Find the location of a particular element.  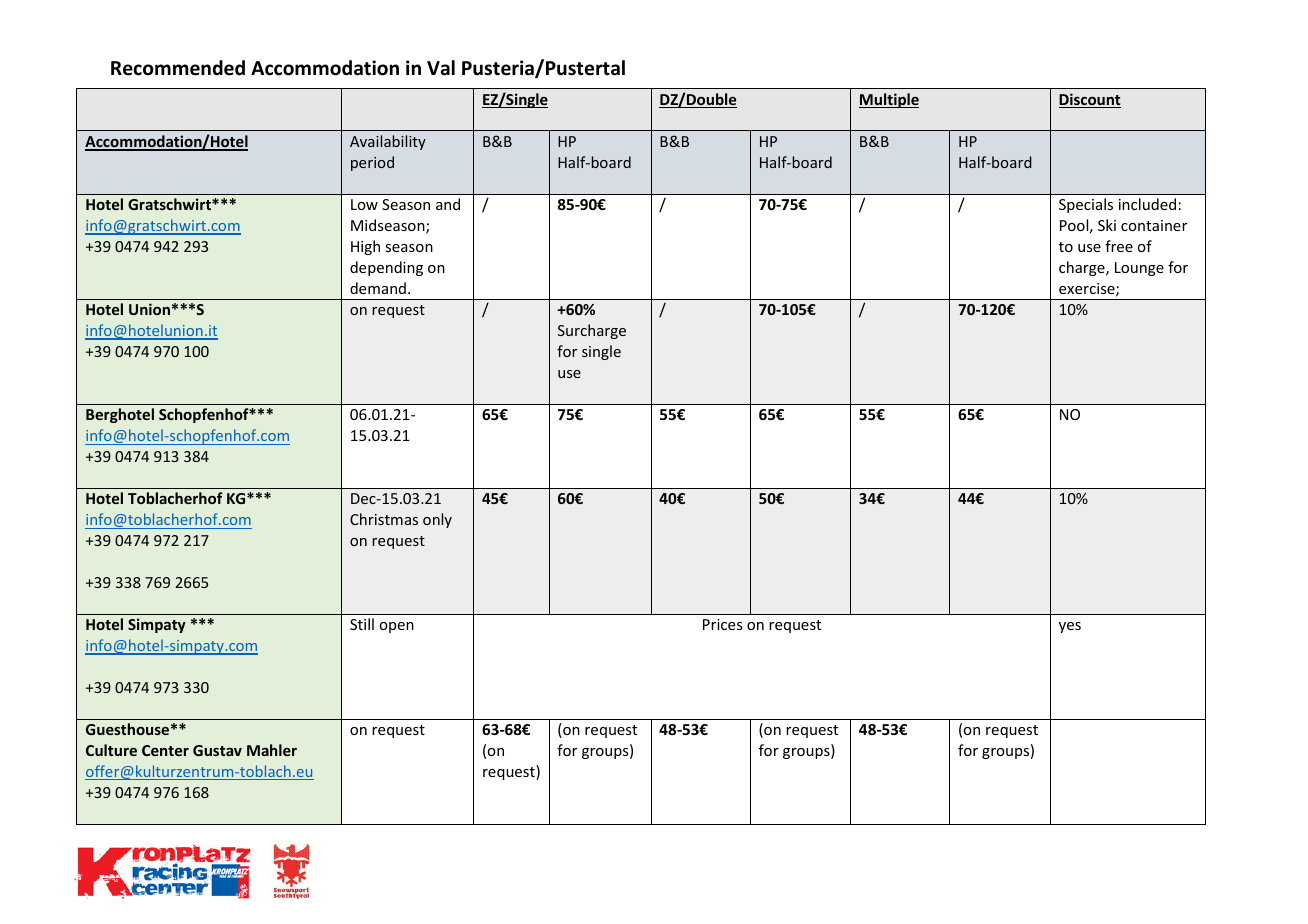

Val is located at coordinates (441, 68).
